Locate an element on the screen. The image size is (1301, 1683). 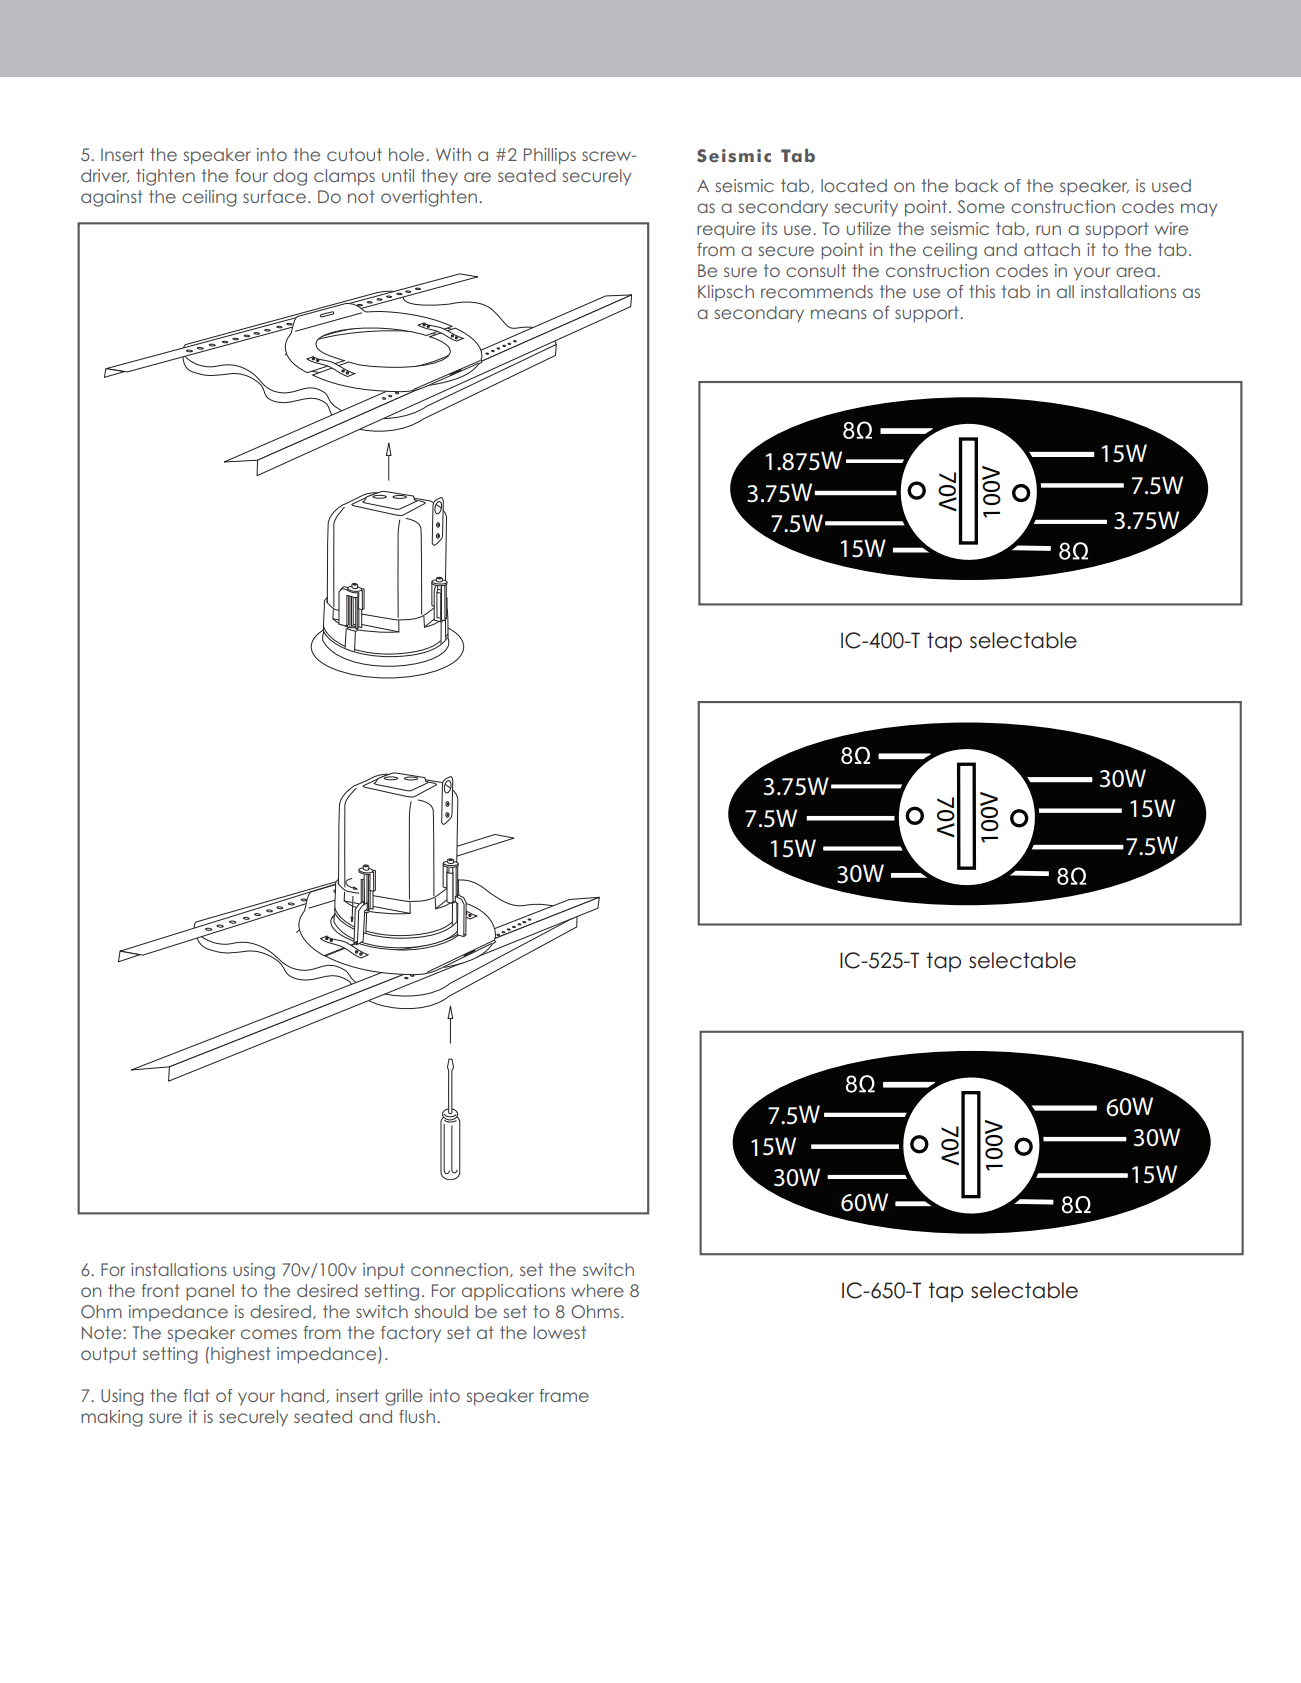
flat is located at coordinates (197, 1395).
